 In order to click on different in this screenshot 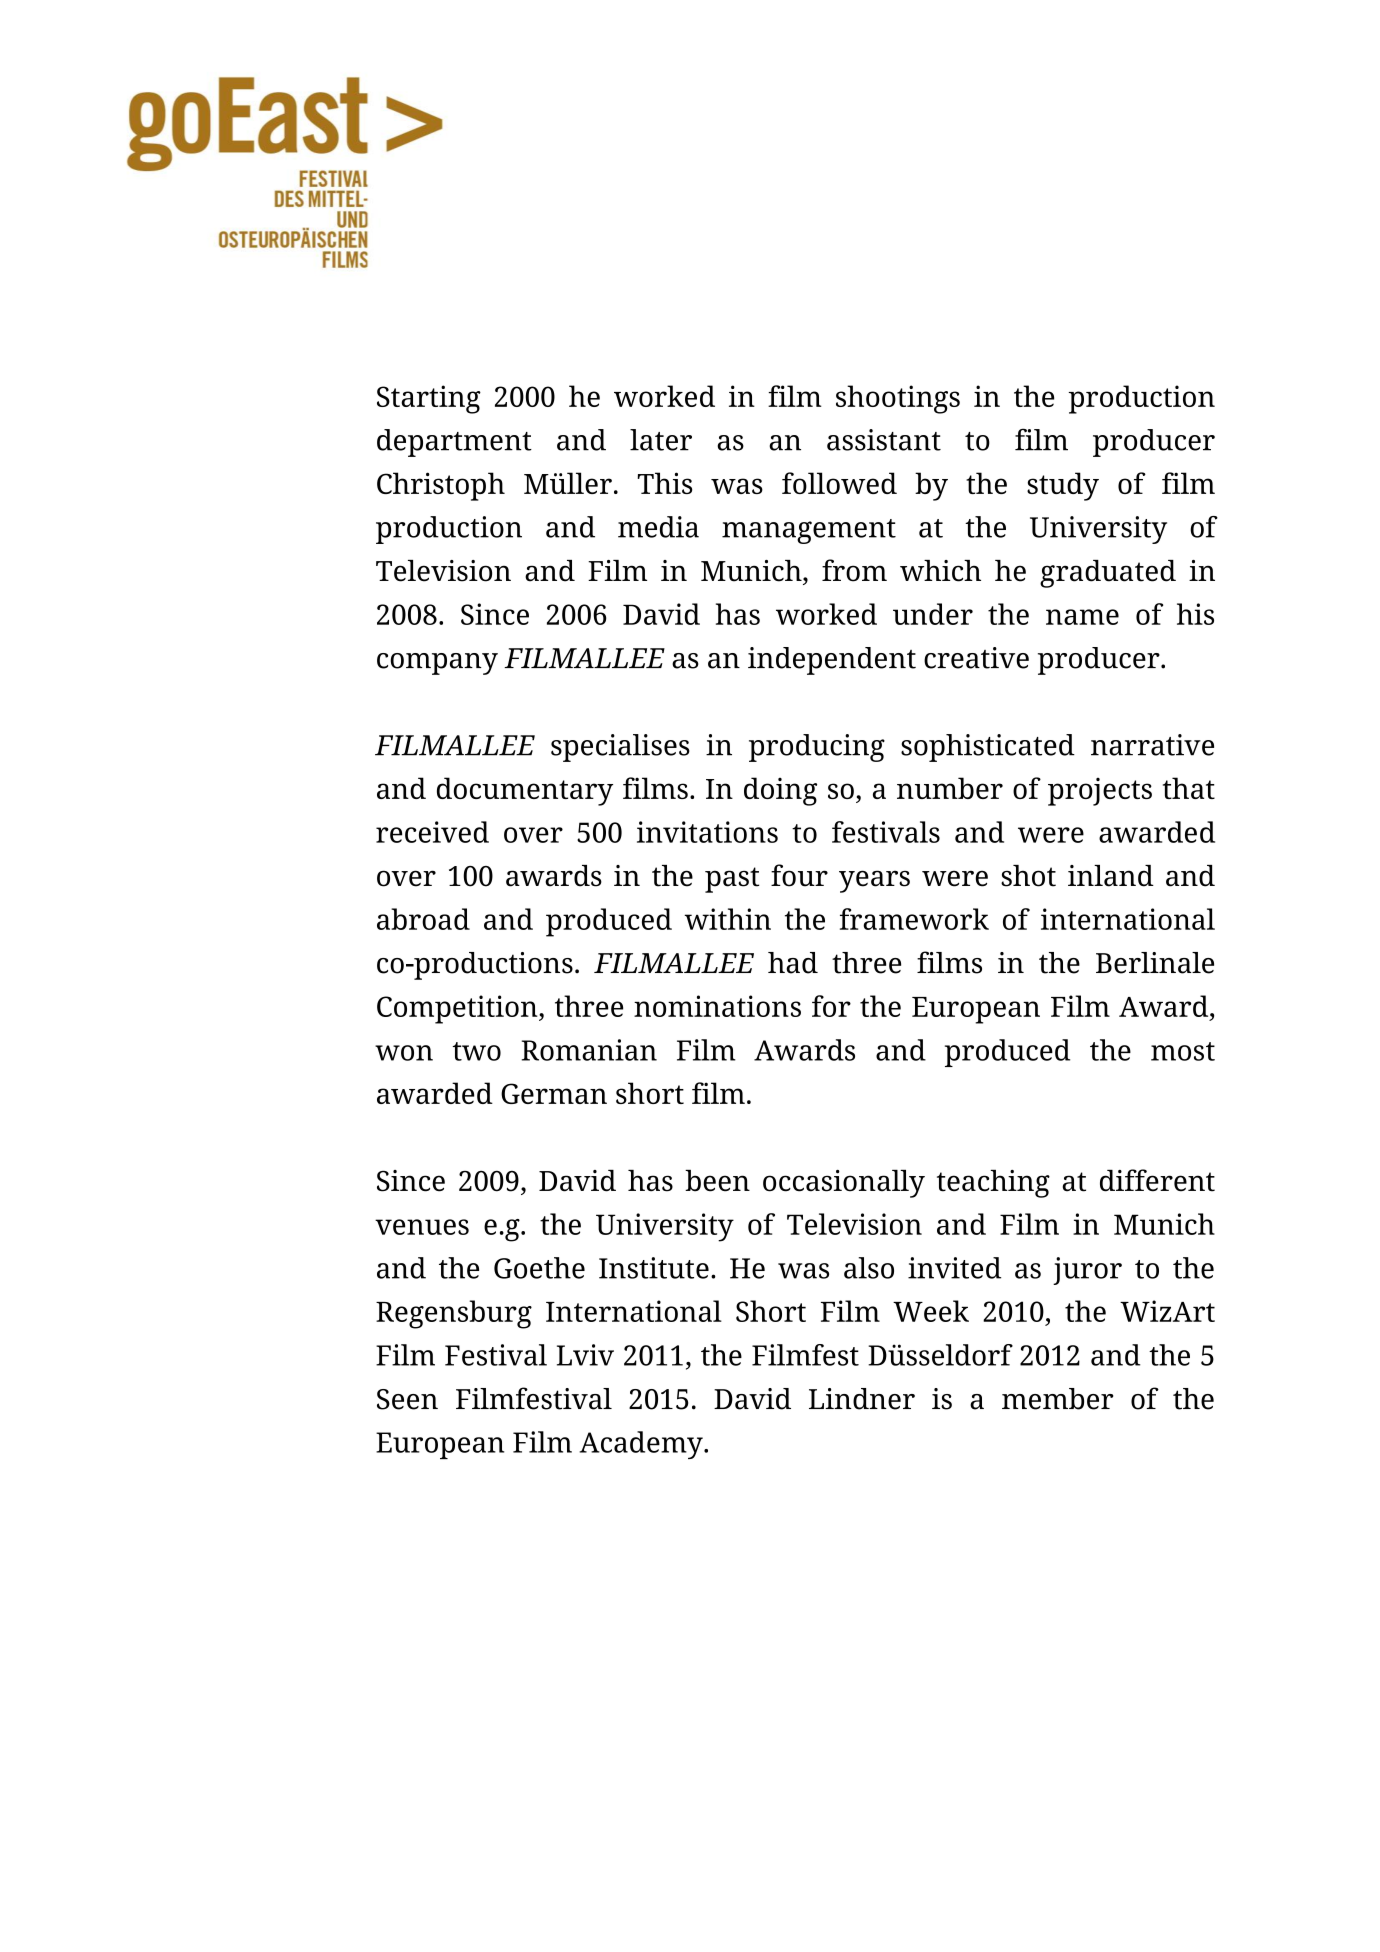, I will do `click(1157, 1180)`.
